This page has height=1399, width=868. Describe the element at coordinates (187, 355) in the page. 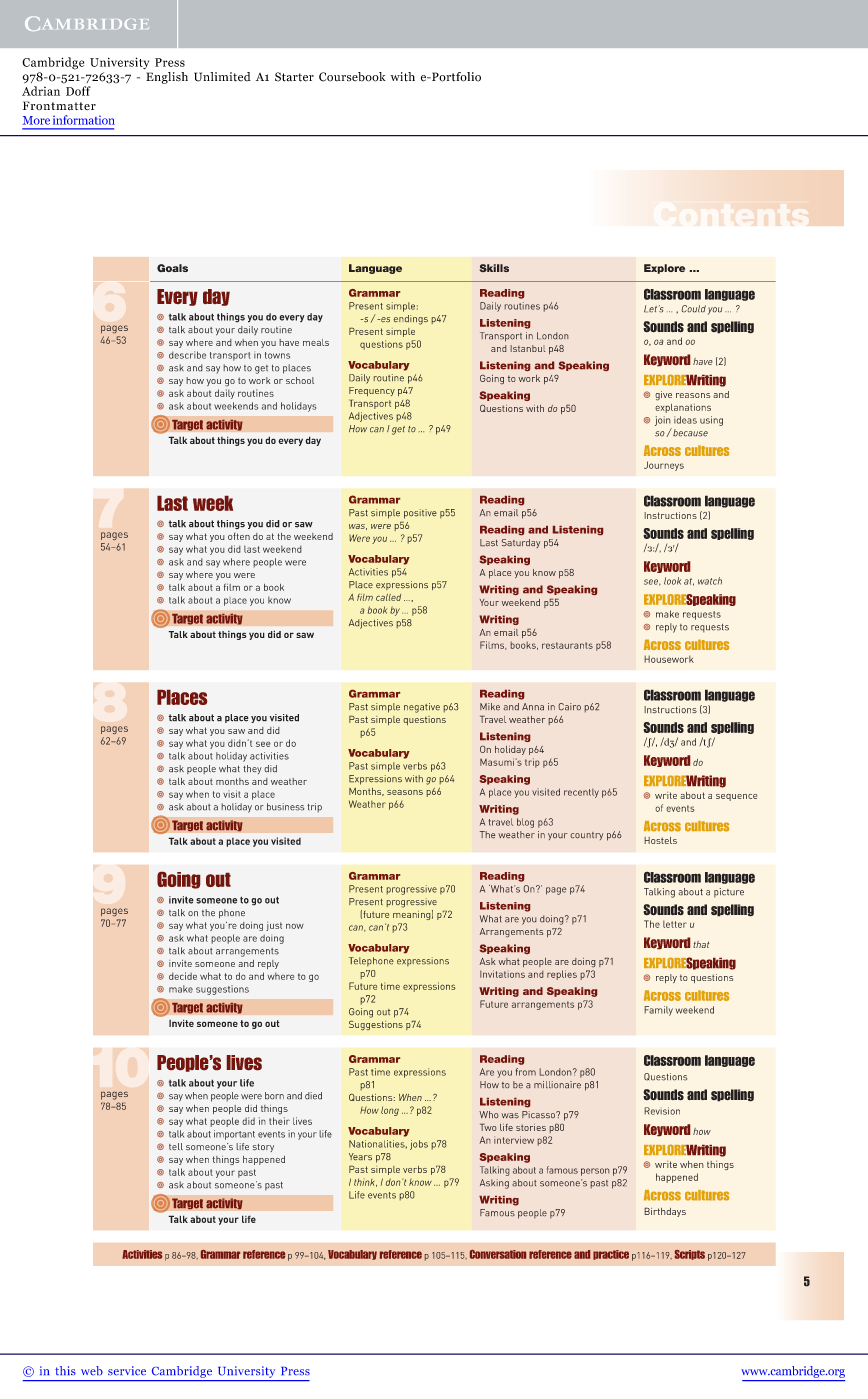

I see `describe` at that location.
